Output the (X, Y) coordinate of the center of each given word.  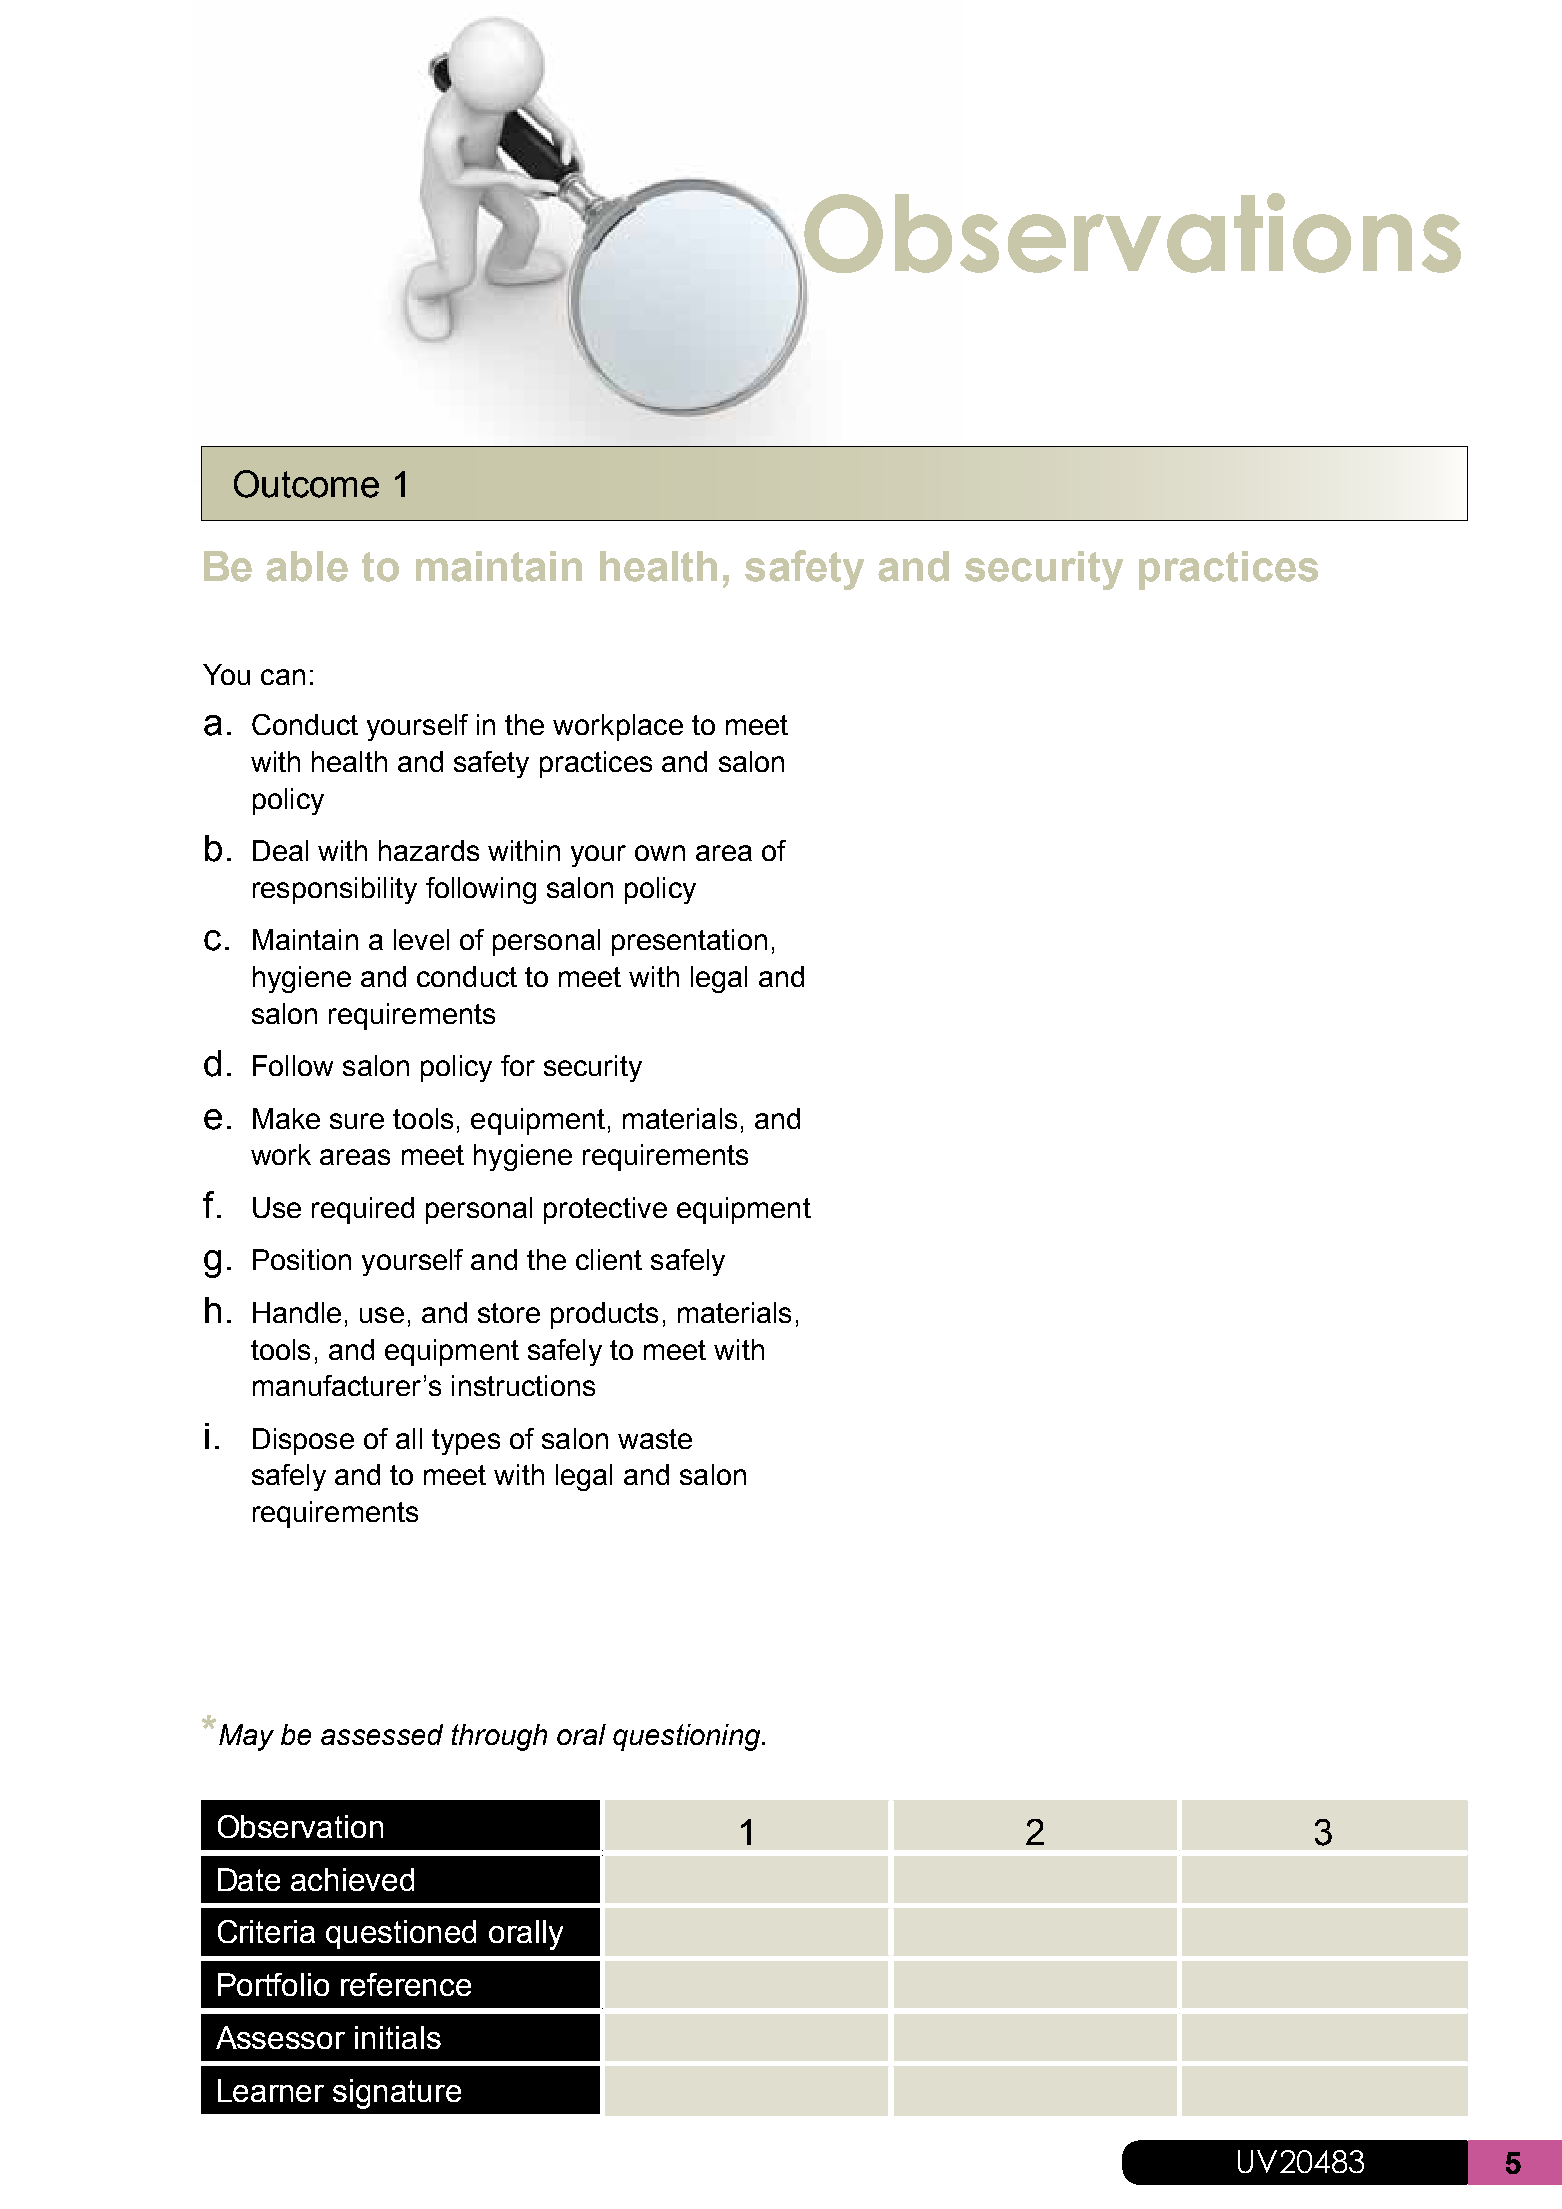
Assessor (280, 2037)
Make (286, 1118)
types (466, 1442)
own (660, 853)
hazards (429, 850)
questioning (688, 1737)
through (499, 1737)
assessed (382, 1734)
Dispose (303, 1441)
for (518, 1065)
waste (655, 1439)
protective (605, 1210)
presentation (689, 942)
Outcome (306, 484)
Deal (280, 850)
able (307, 566)
